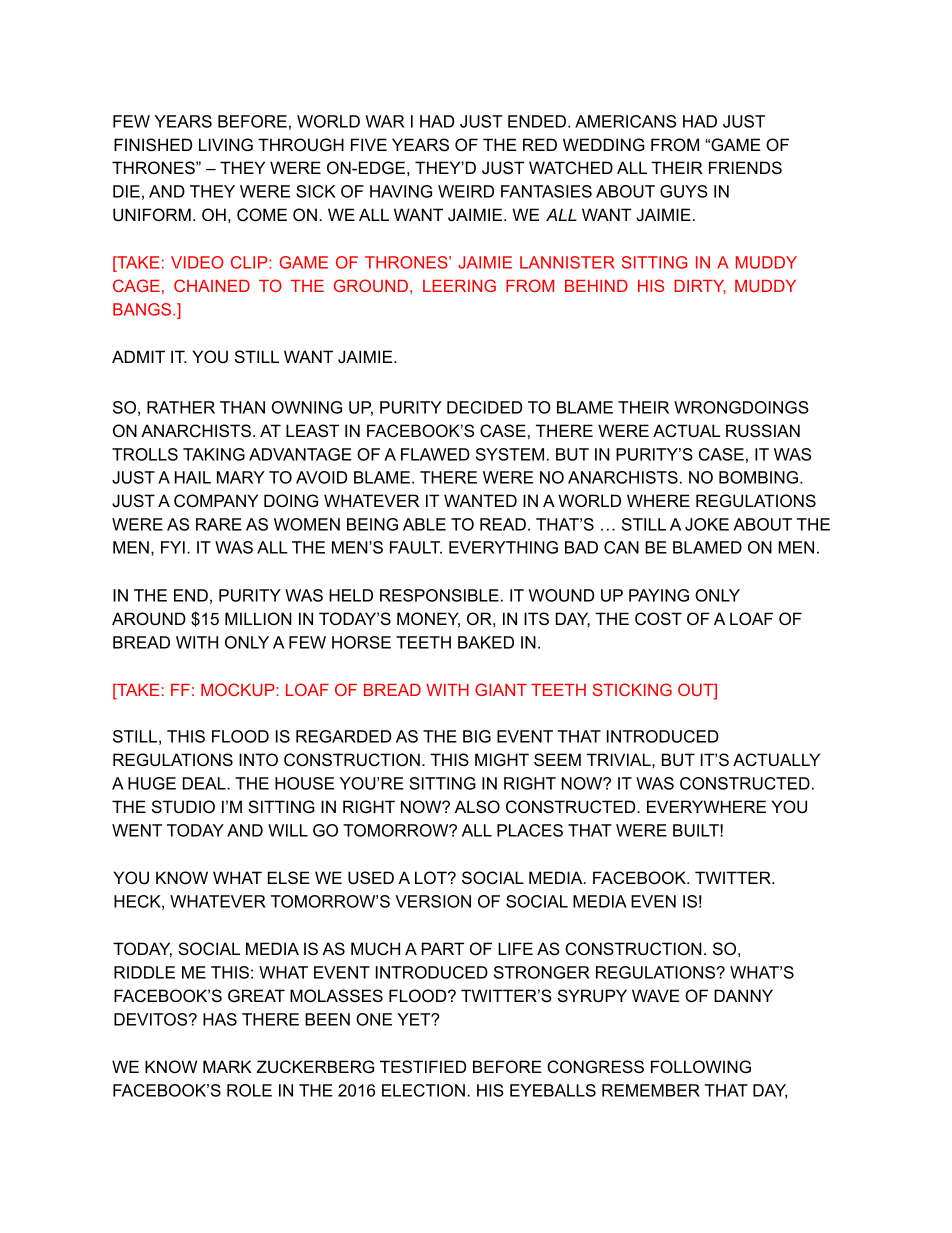 This screenshot has width=952, height=1233. I want to click on TAKING, so click(214, 454).
